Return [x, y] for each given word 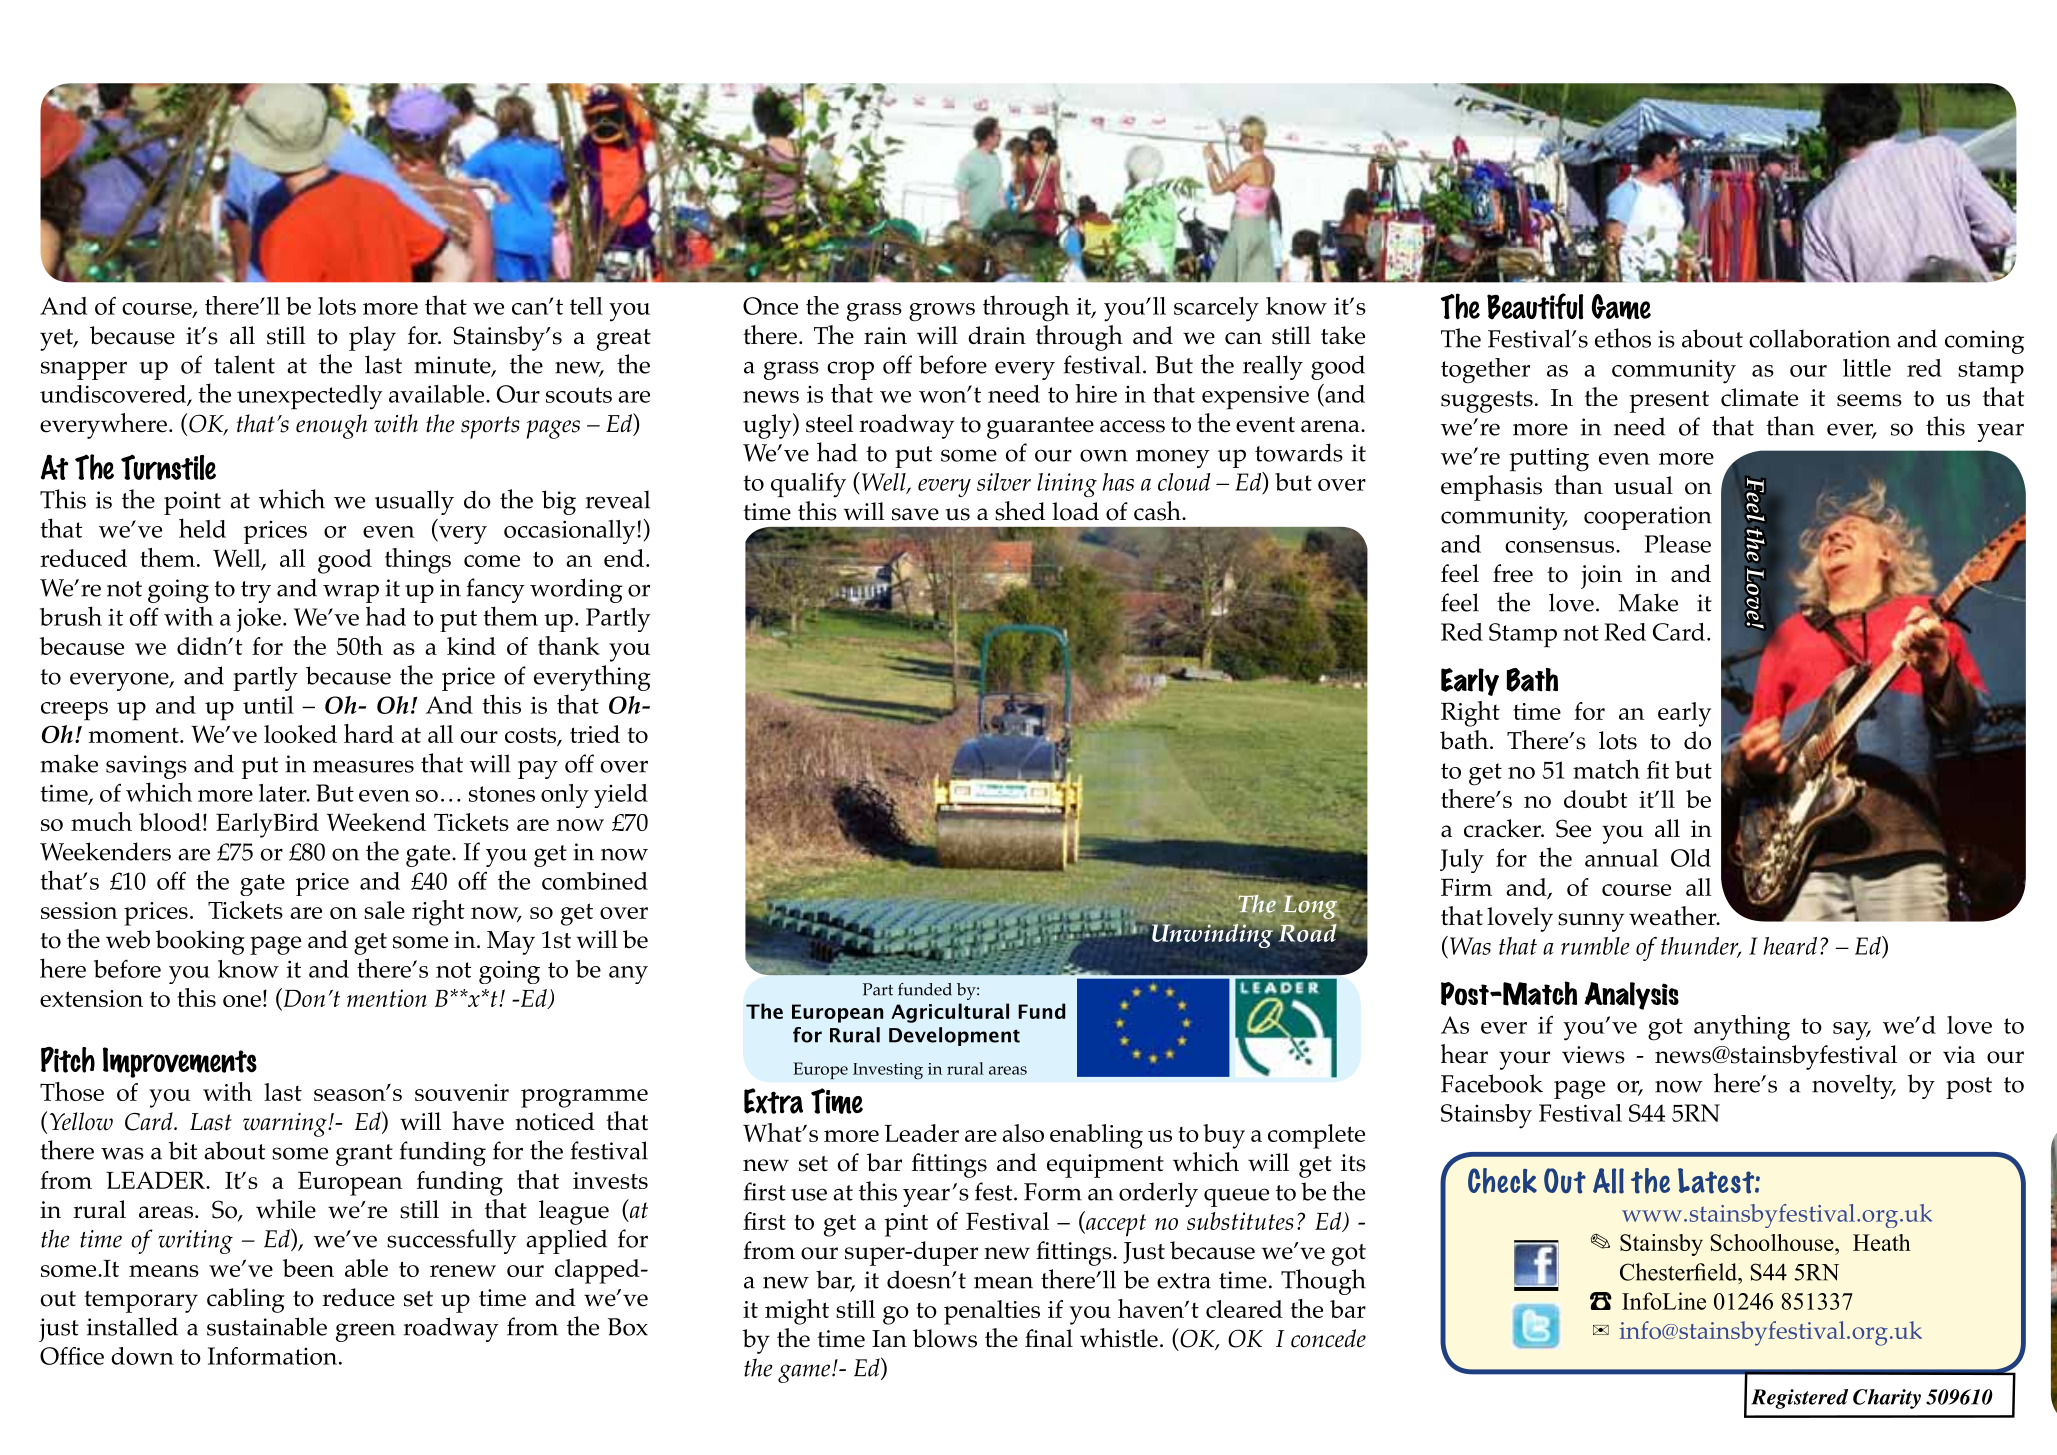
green [365, 1332]
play [372, 338]
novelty [1854, 1086]
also [1023, 1133]
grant [364, 1155]
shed [1020, 511]
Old [1691, 858]
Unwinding [1211, 934]
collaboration [1820, 338]
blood [170, 822]
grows [942, 312]
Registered [1799, 1399]
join [1601, 577]
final [1049, 1338]
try [256, 592]
